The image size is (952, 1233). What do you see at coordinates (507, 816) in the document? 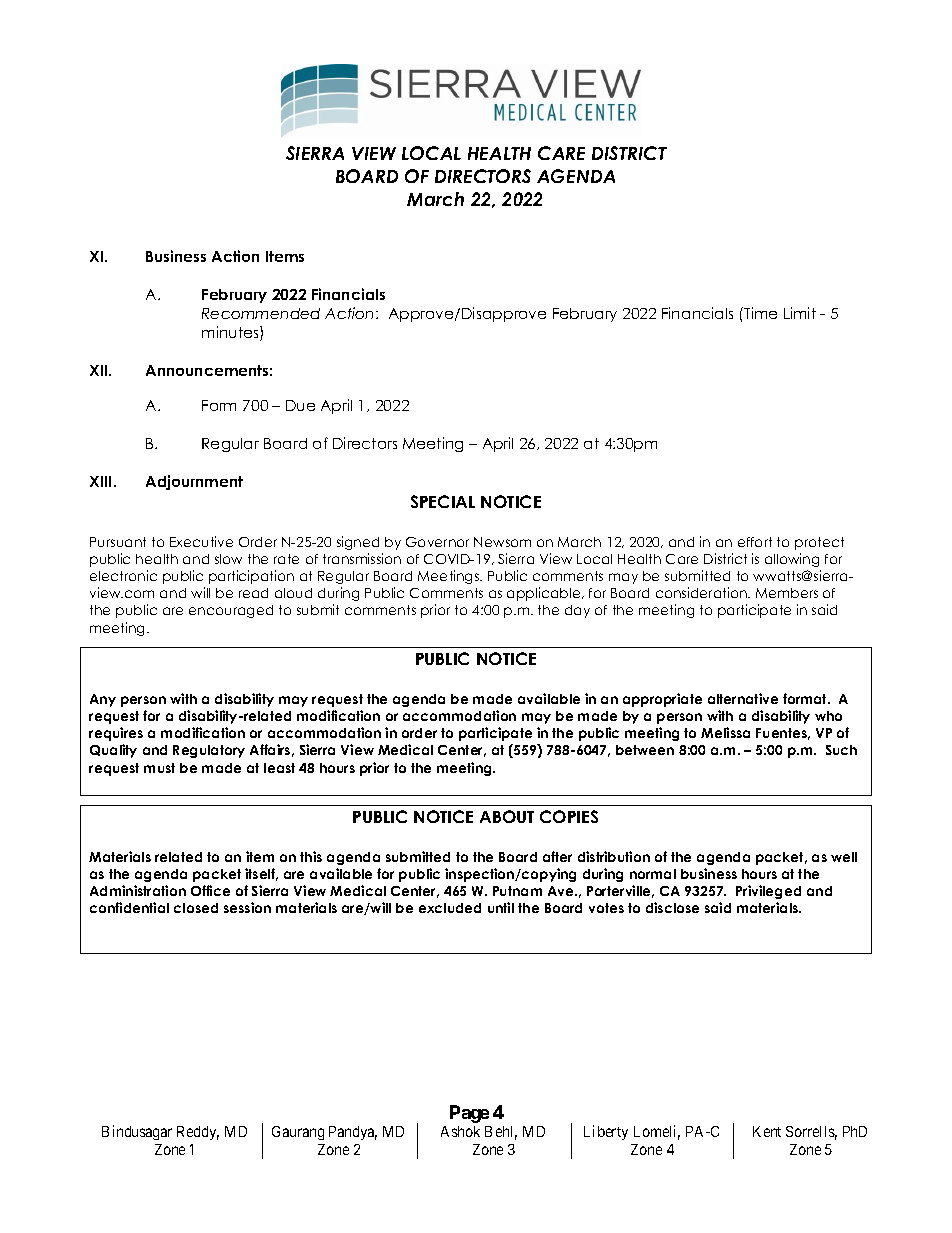
I see `ABOUT` at bounding box center [507, 816].
